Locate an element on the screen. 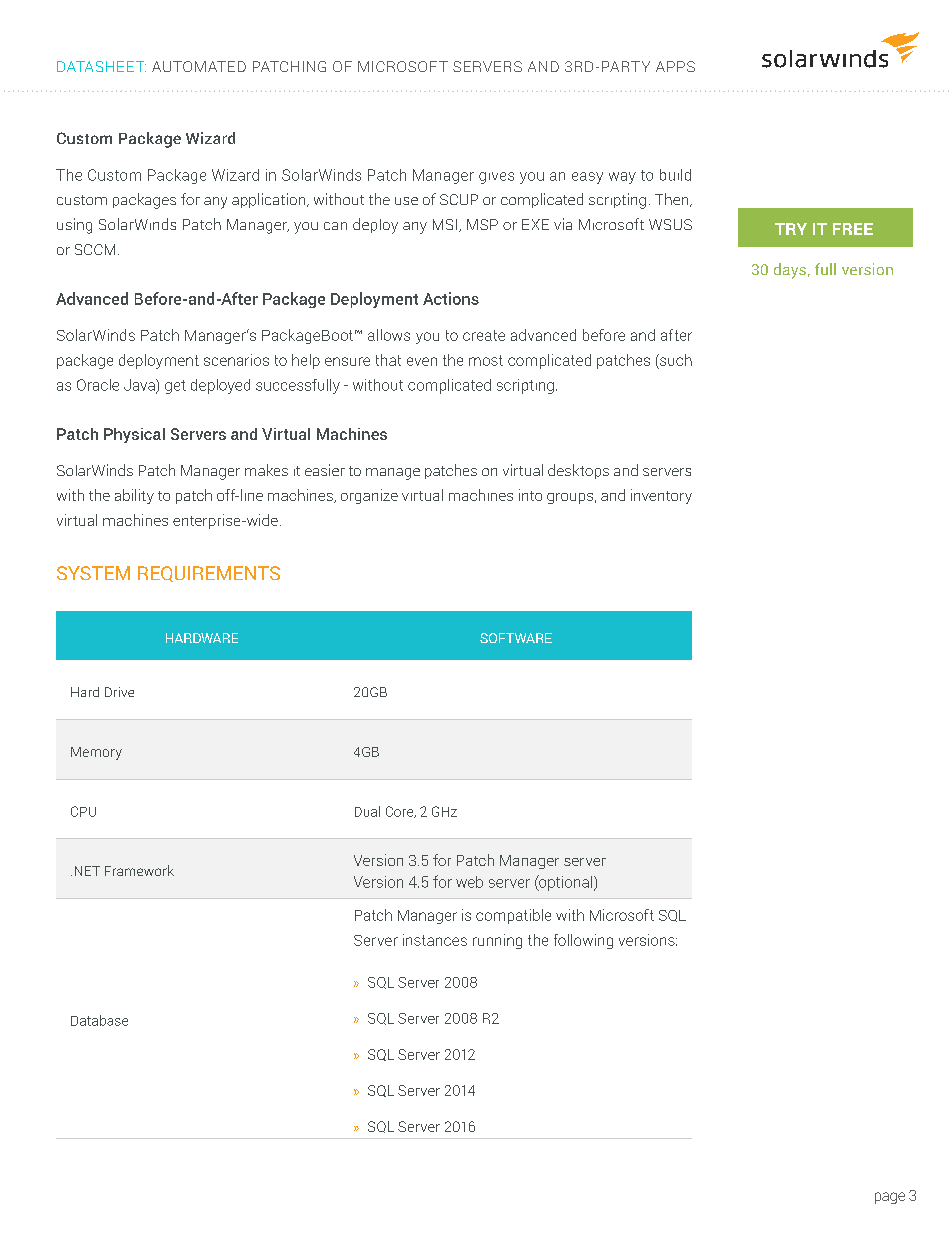 This screenshot has width=952, height=1233. CPU is located at coordinates (83, 811).
